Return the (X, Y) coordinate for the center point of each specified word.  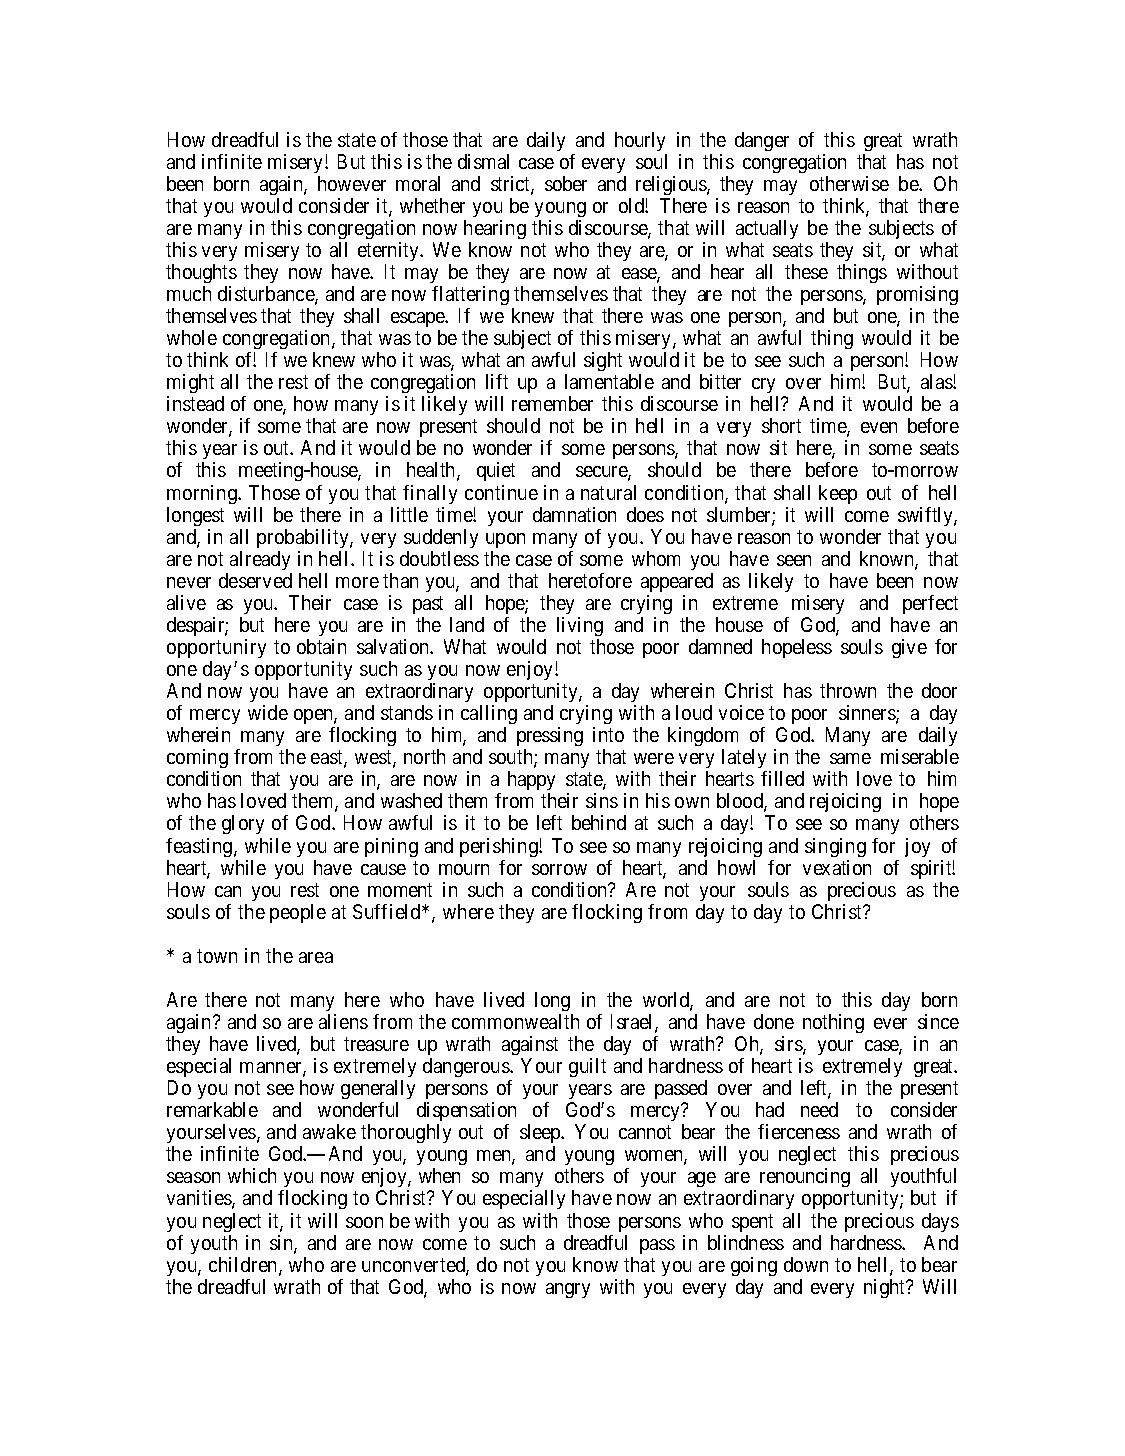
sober (566, 183)
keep (838, 494)
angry (568, 1290)
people (298, 913)
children (244, 1266)
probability (304, 538)
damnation (574, 514)
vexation (837, 867)
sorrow (559, 869)
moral (418, 183)
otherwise (849, 183)
